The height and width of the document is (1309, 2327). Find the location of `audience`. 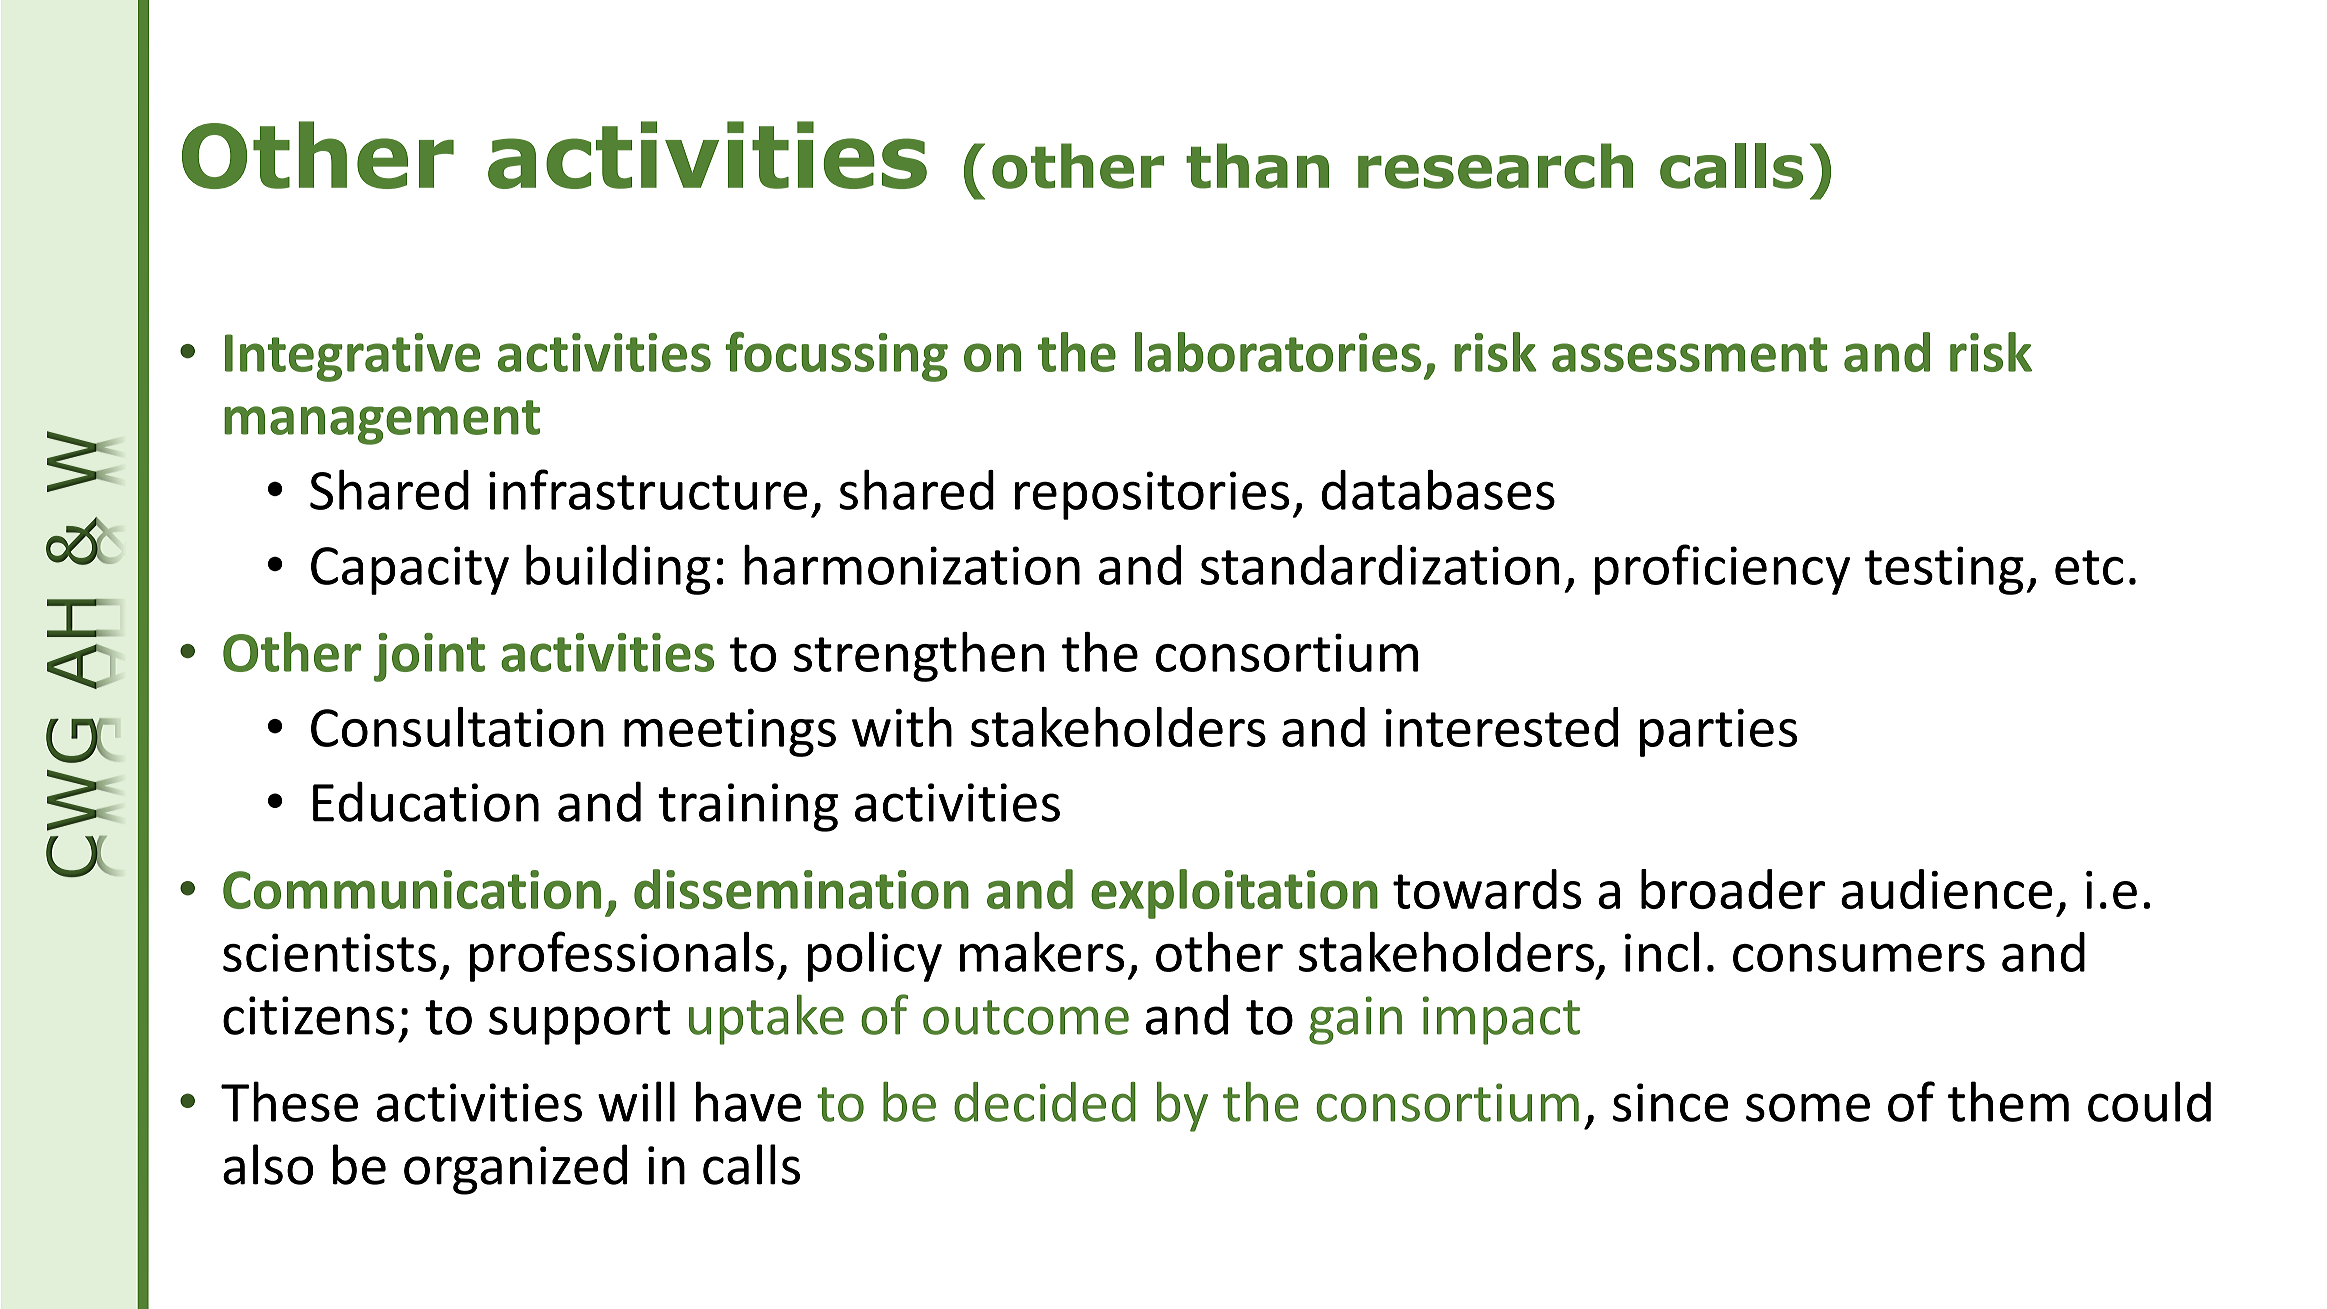

audience is located at coordinates (1947, 889).
